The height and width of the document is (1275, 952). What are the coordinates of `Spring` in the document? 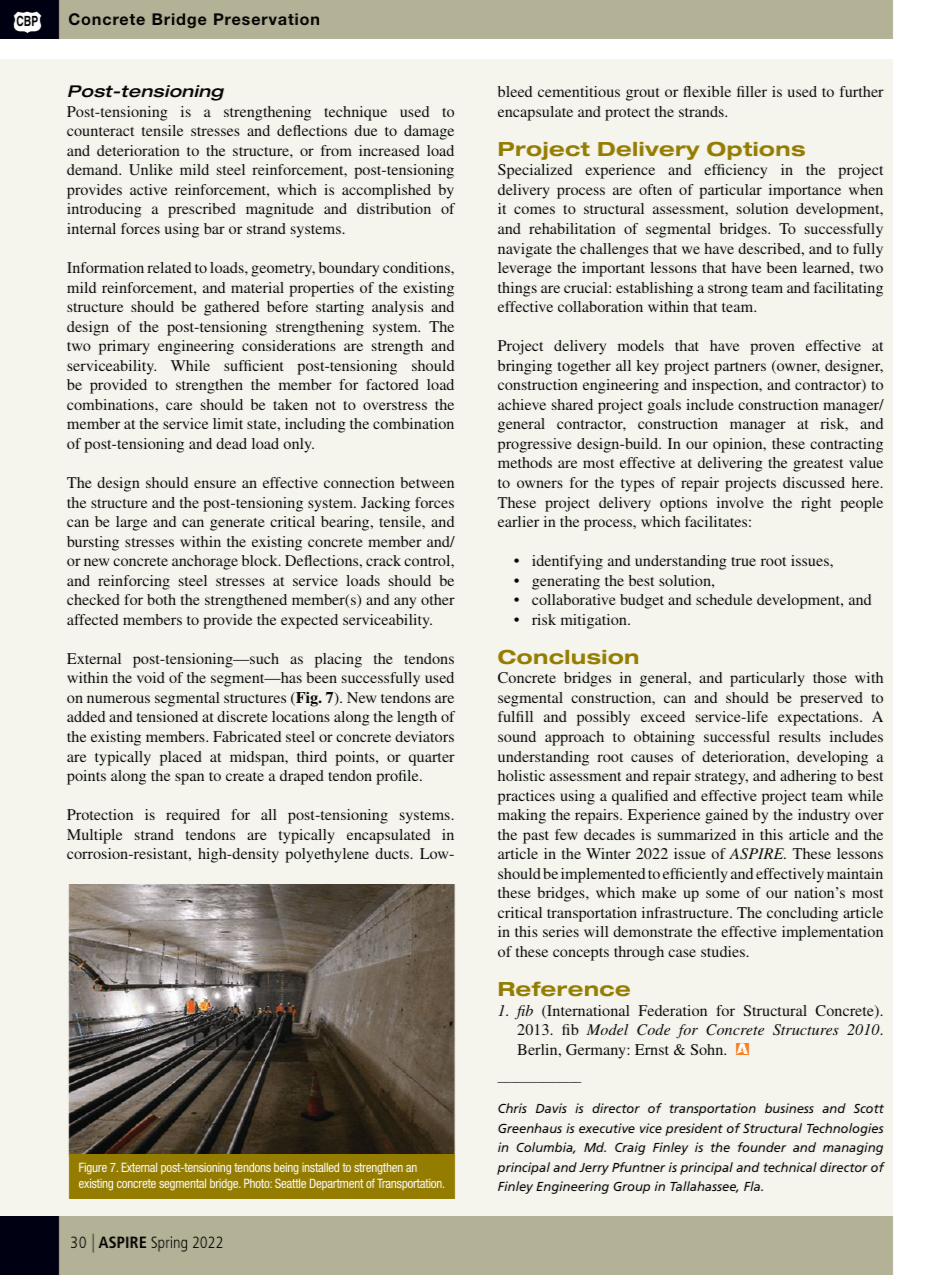 It's located at (169, 1244).
